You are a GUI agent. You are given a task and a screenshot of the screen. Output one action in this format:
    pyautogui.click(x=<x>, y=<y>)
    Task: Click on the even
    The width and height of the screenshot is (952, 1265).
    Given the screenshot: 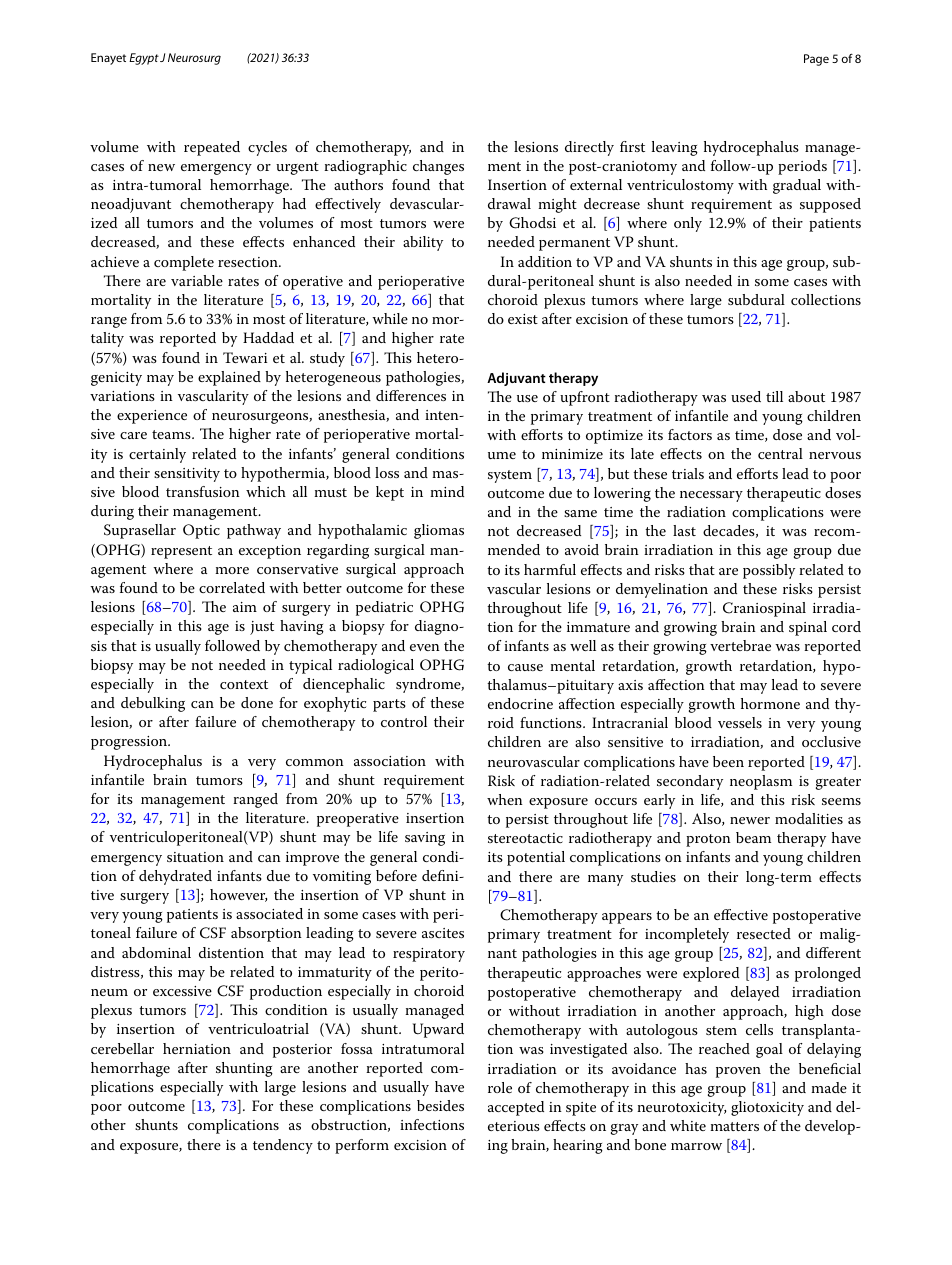 What is the action you would take?
    pyautogui.click(x=425, y=647)
